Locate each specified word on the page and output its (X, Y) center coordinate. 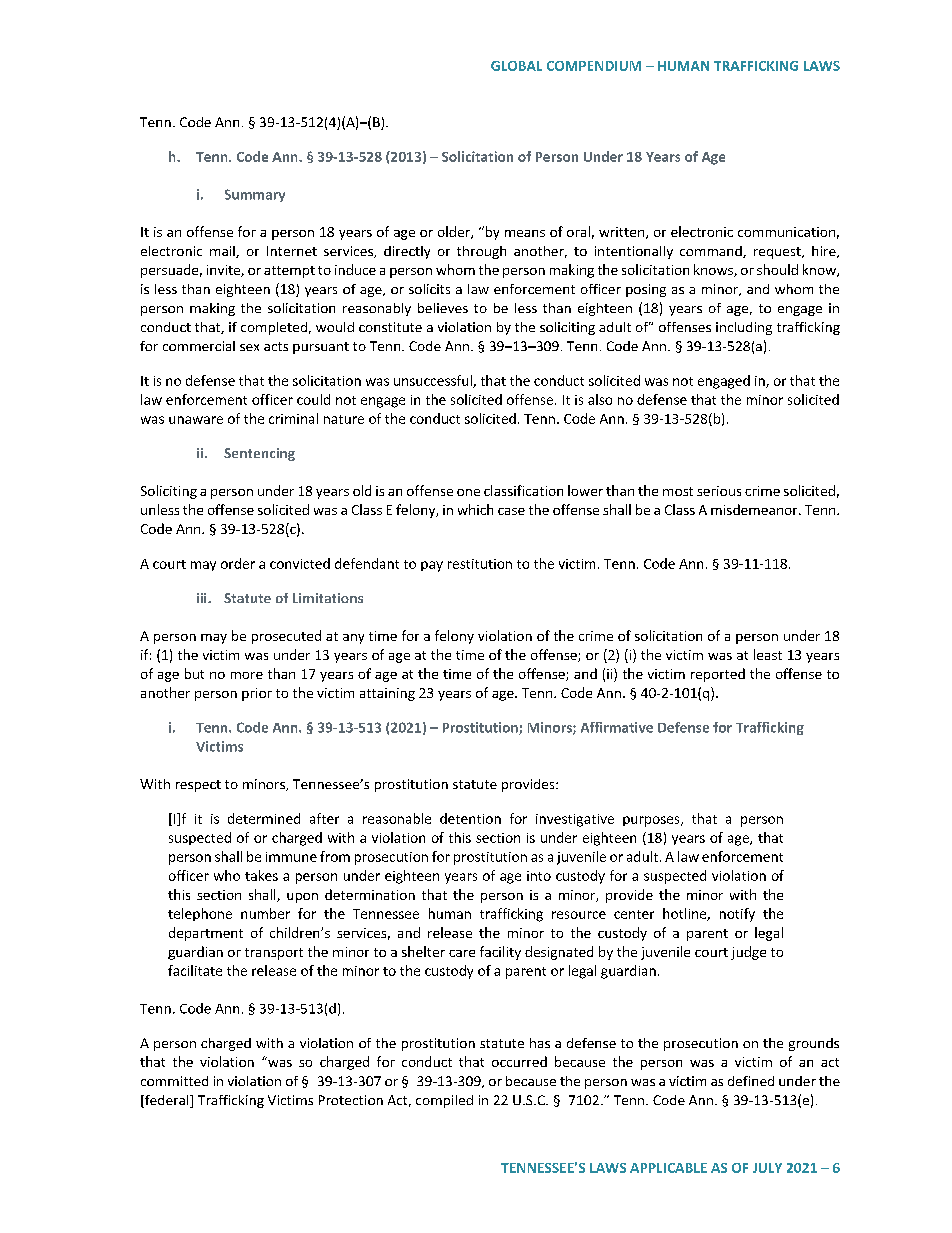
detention (470, 818)
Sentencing (259, 454)
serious (719, 491)
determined (264, 818)
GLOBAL (516, 66)
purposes (652, 821)
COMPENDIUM (594, 66)
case (511, 511)
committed (174, 1081)
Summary (255, 195)
